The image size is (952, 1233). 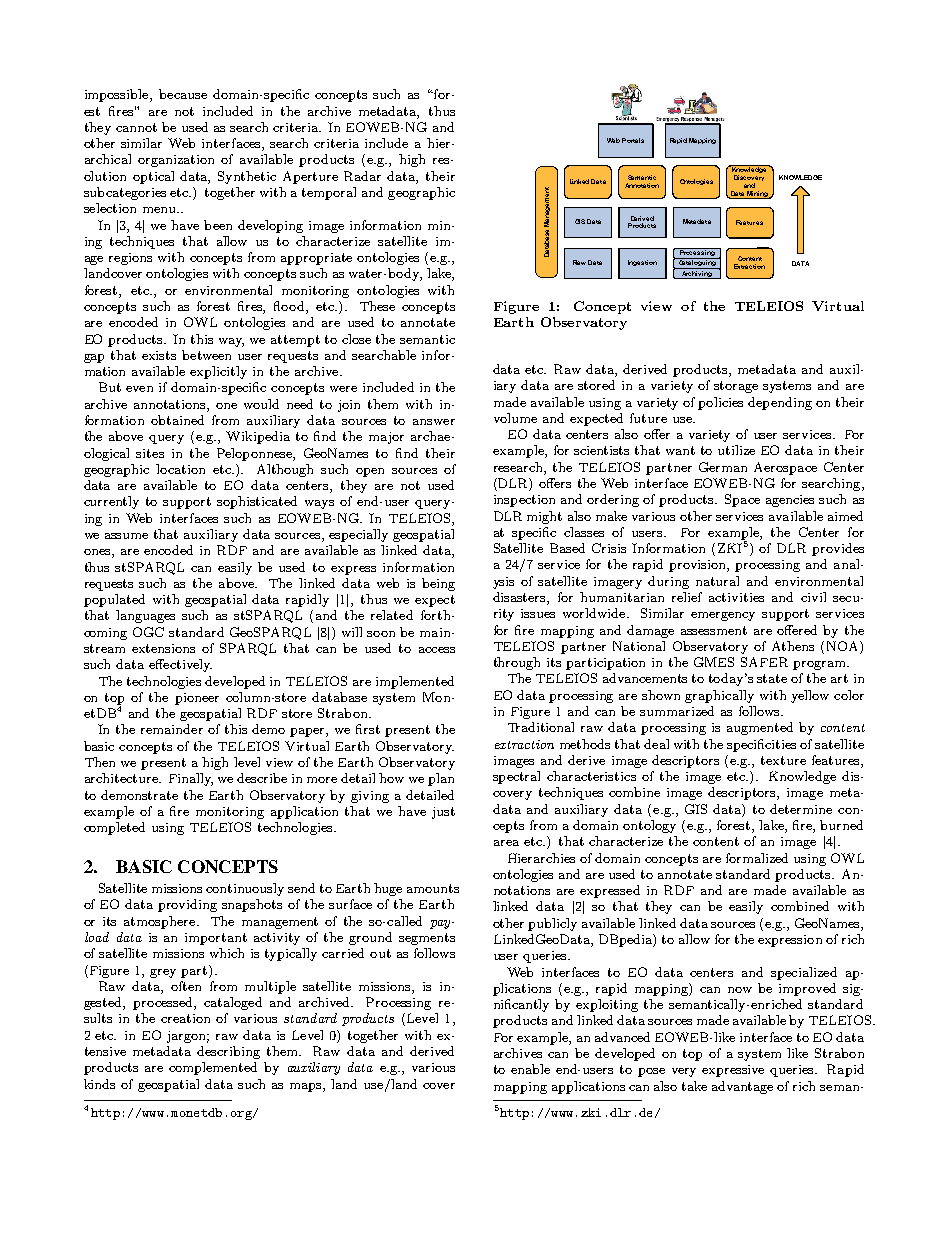 I want to click on Portals, so click(x=633, y=140).
